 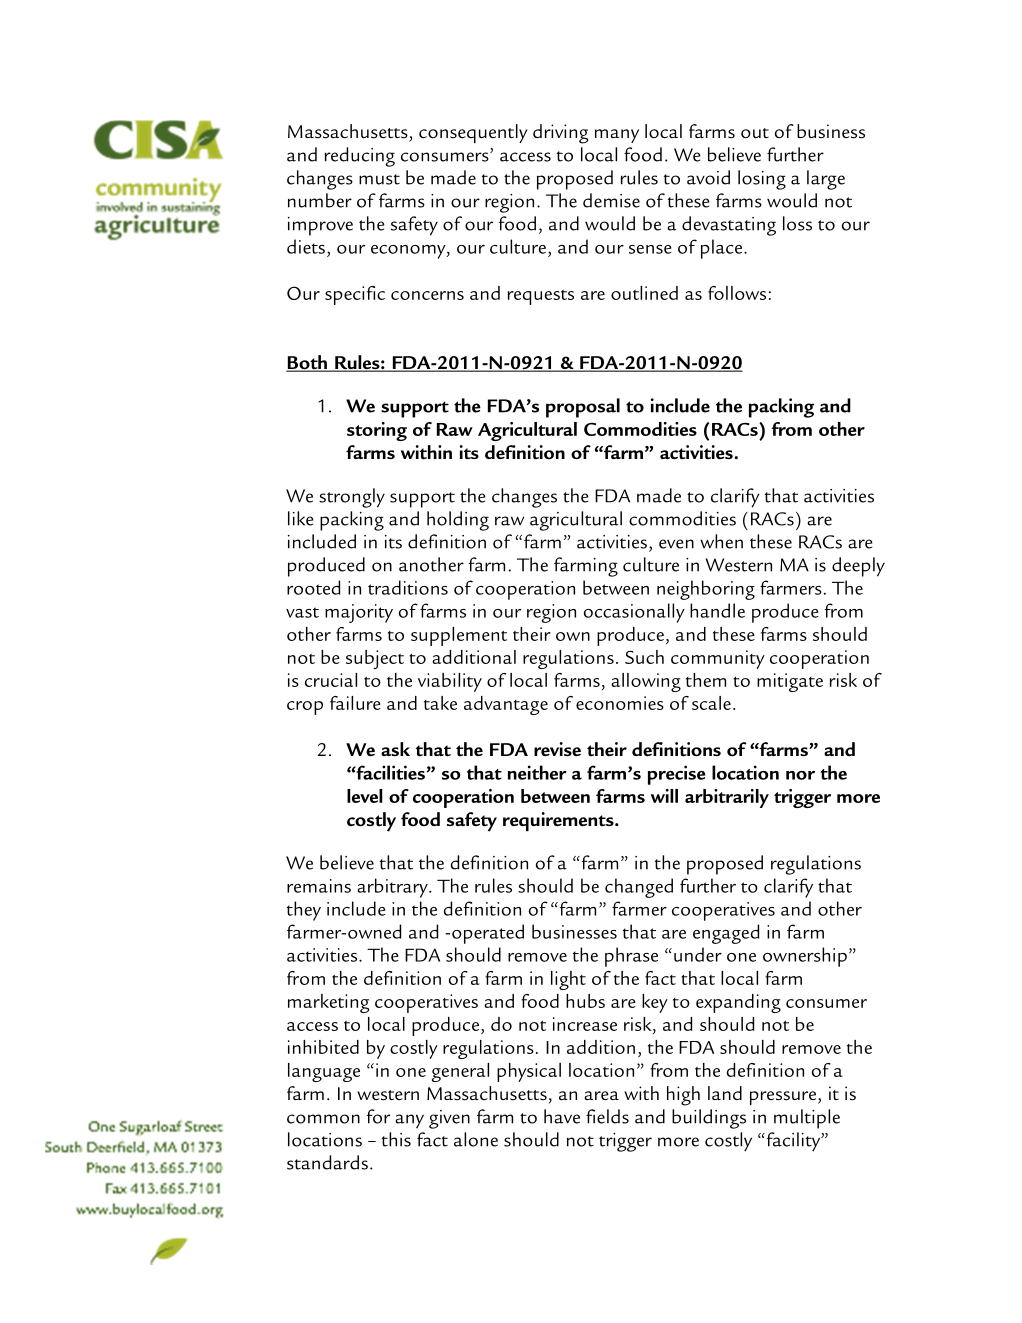 What do you see at coordinates (583, 408) in the page?
I see `proposal` at bounding box center [583, 408].
